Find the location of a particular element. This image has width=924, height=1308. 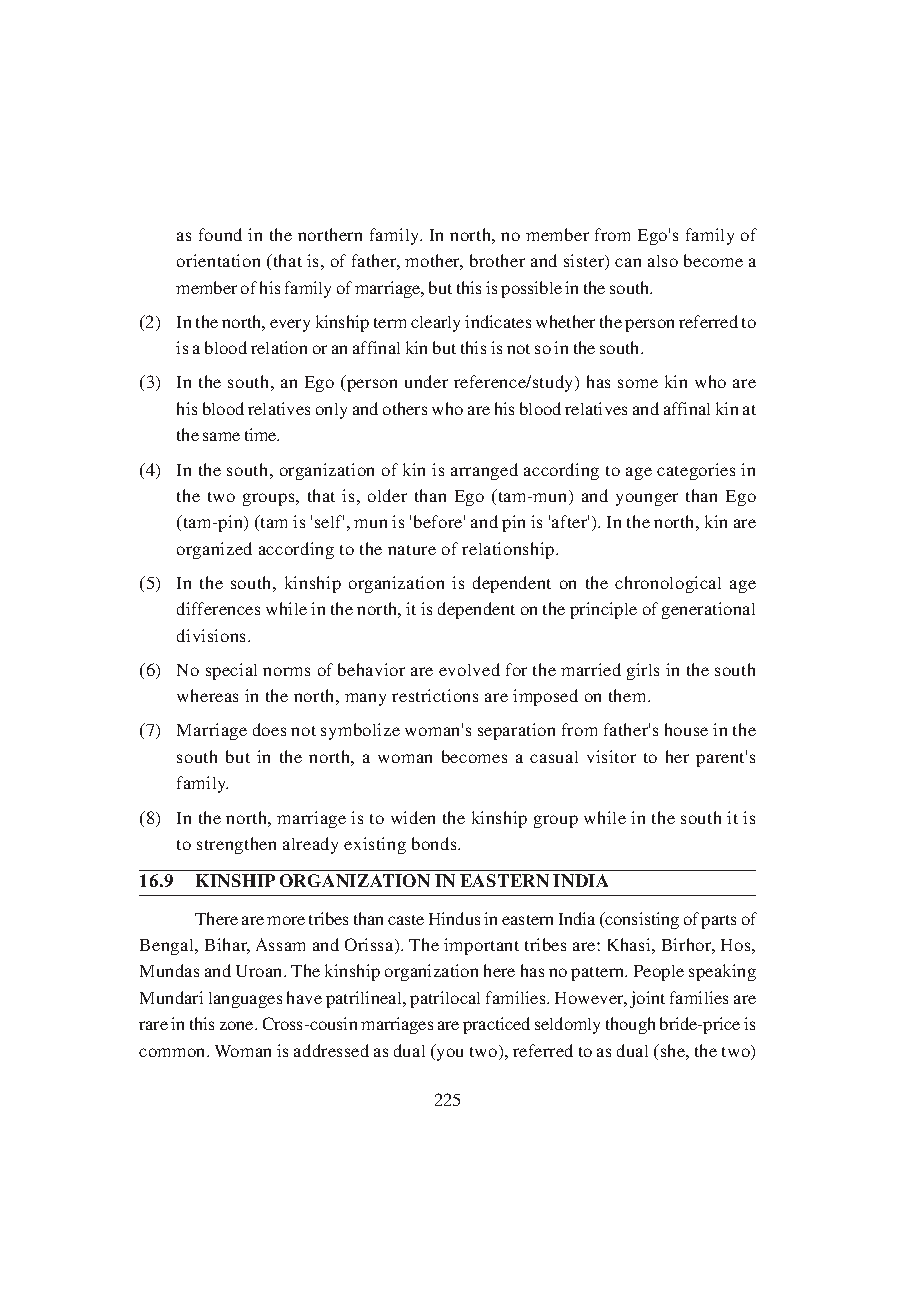

bonds is located at coordinates (435, 843).
